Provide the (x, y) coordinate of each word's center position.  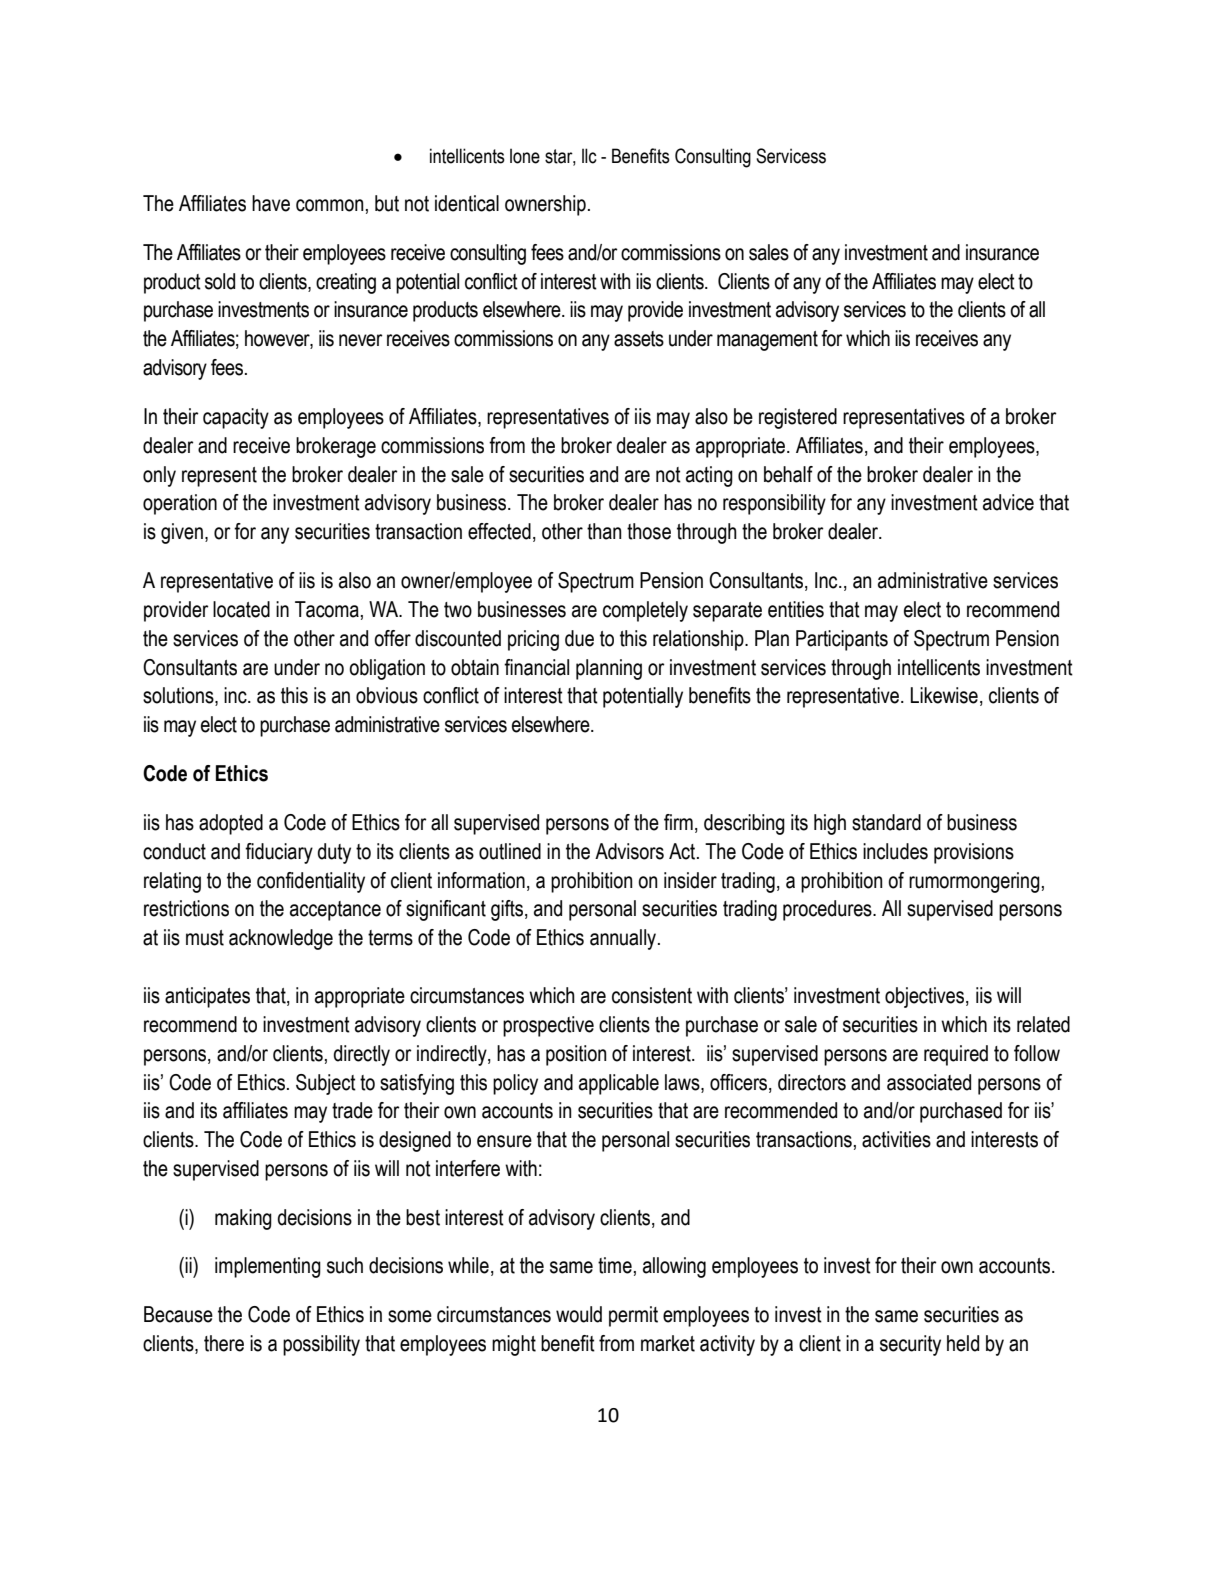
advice (1008, 502)
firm (678, 822)
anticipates (207, 997)
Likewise (944, 695)
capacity (236, 418)
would (579, 1314)
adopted (231, 824)
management (767, 341)
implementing (268, 1267)
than (604, 531)
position (576, 1055)
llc (589, 156)
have (271, 203)
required (956, 1055)
